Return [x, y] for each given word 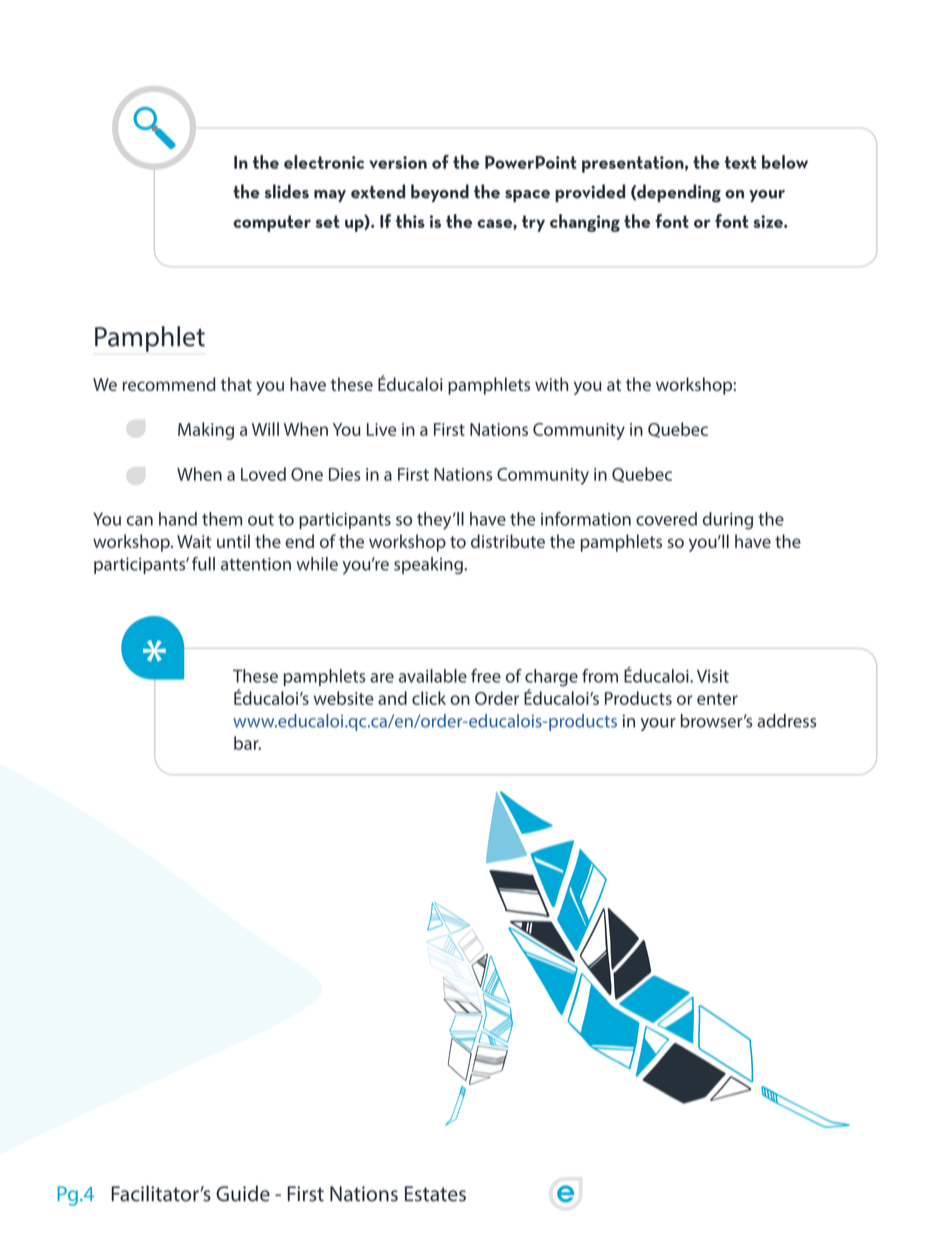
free [486, 676]
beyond [440, 193]
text [740, 162]
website [344, 698]
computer [272, 223]
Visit [713, 676]
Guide [243, 1193]
